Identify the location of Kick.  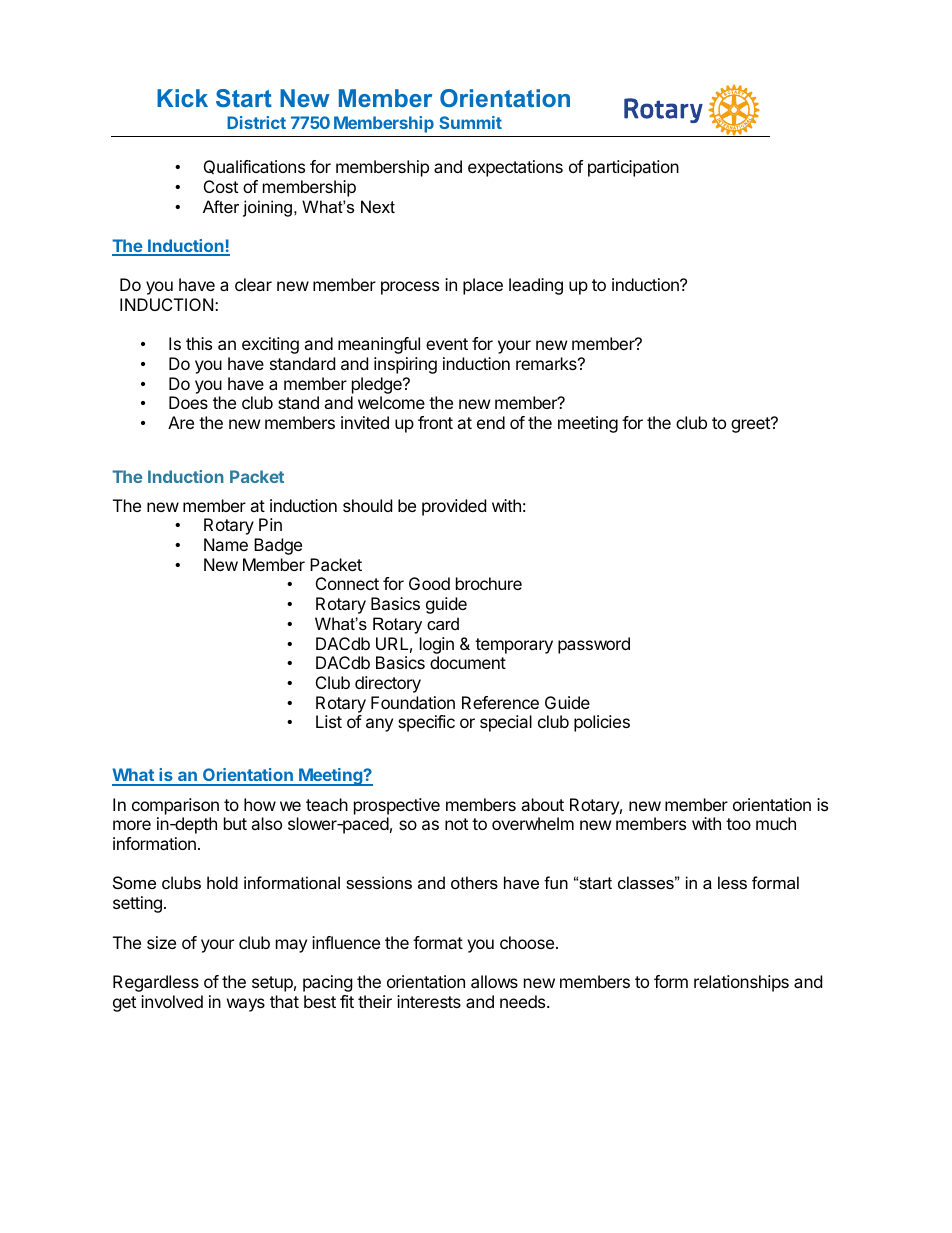
(182, 98).
